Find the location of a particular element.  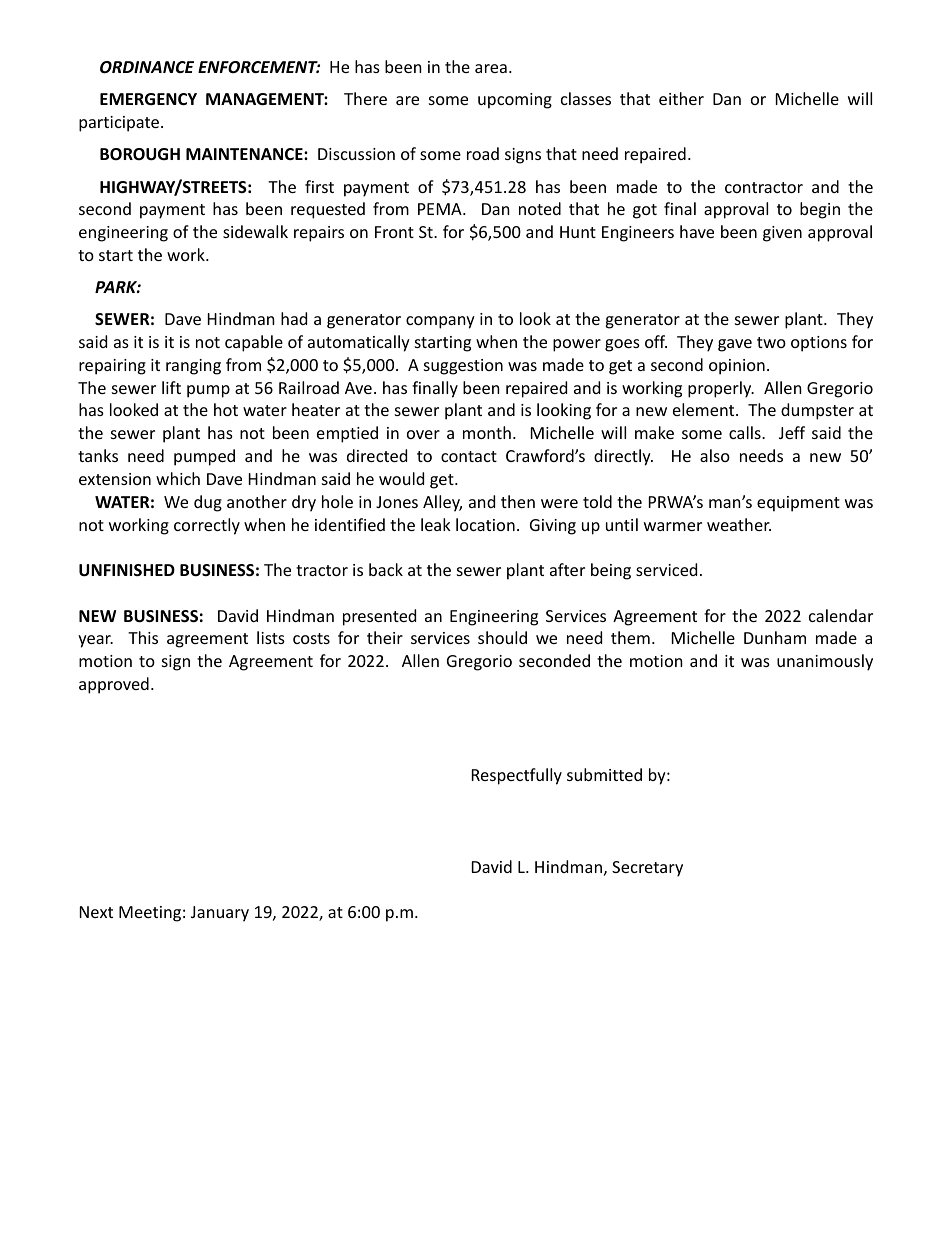

lift is located at coordinates (171, 387).
